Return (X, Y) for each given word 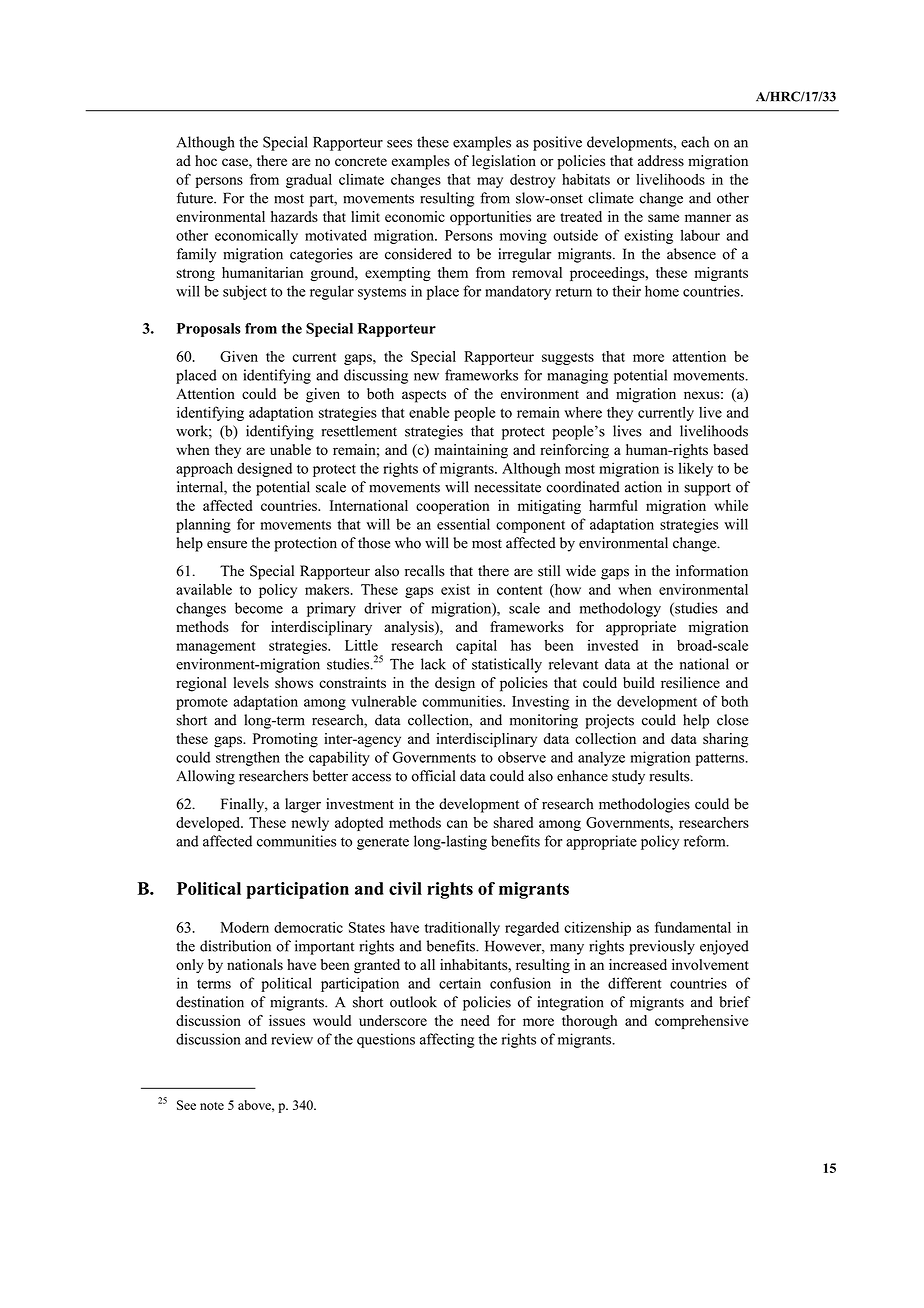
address (661, 161)
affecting (447, 1040)
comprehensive (701, 1022)
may (490, 182)
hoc (206, 161)
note (212, 1106)
